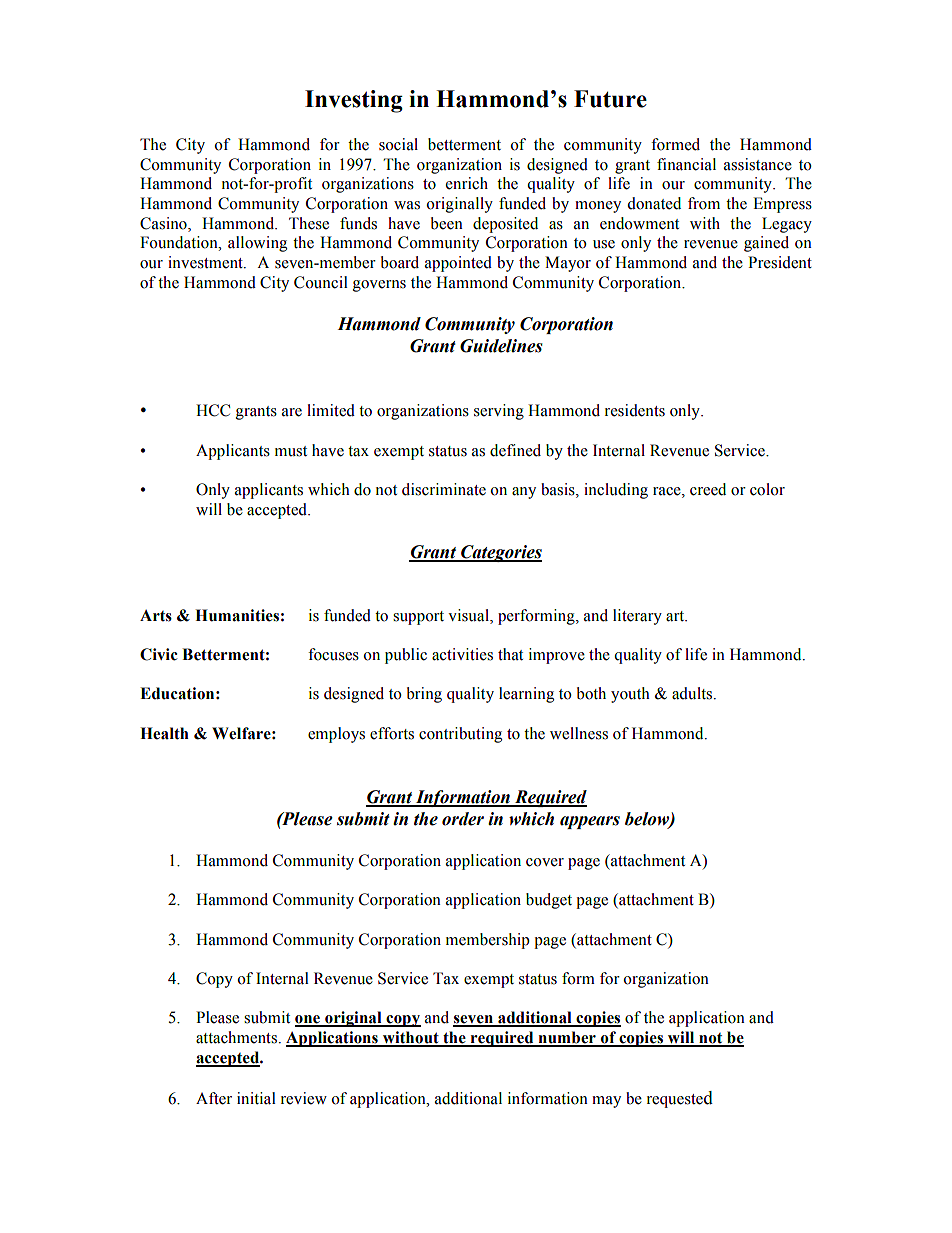 This page has width=952, height=1233. Describe the element at coordinates (164, 733) in the page. I see `Health` at that location.
